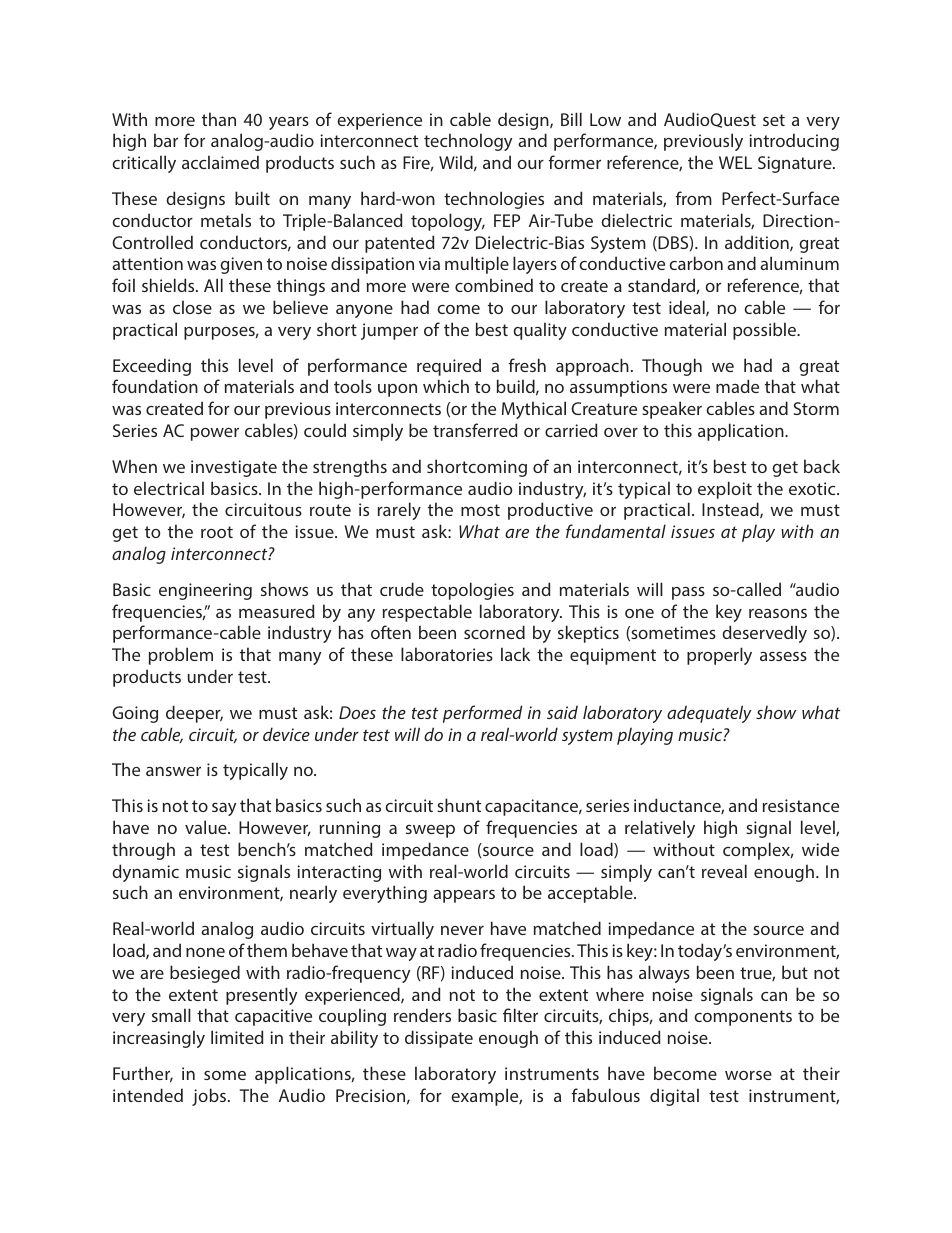 The height and width of the image is (1233, 952). What do you see at coordinates (748, 1075) in the image?
I see `worse` at bounding box center [748, 1075].
